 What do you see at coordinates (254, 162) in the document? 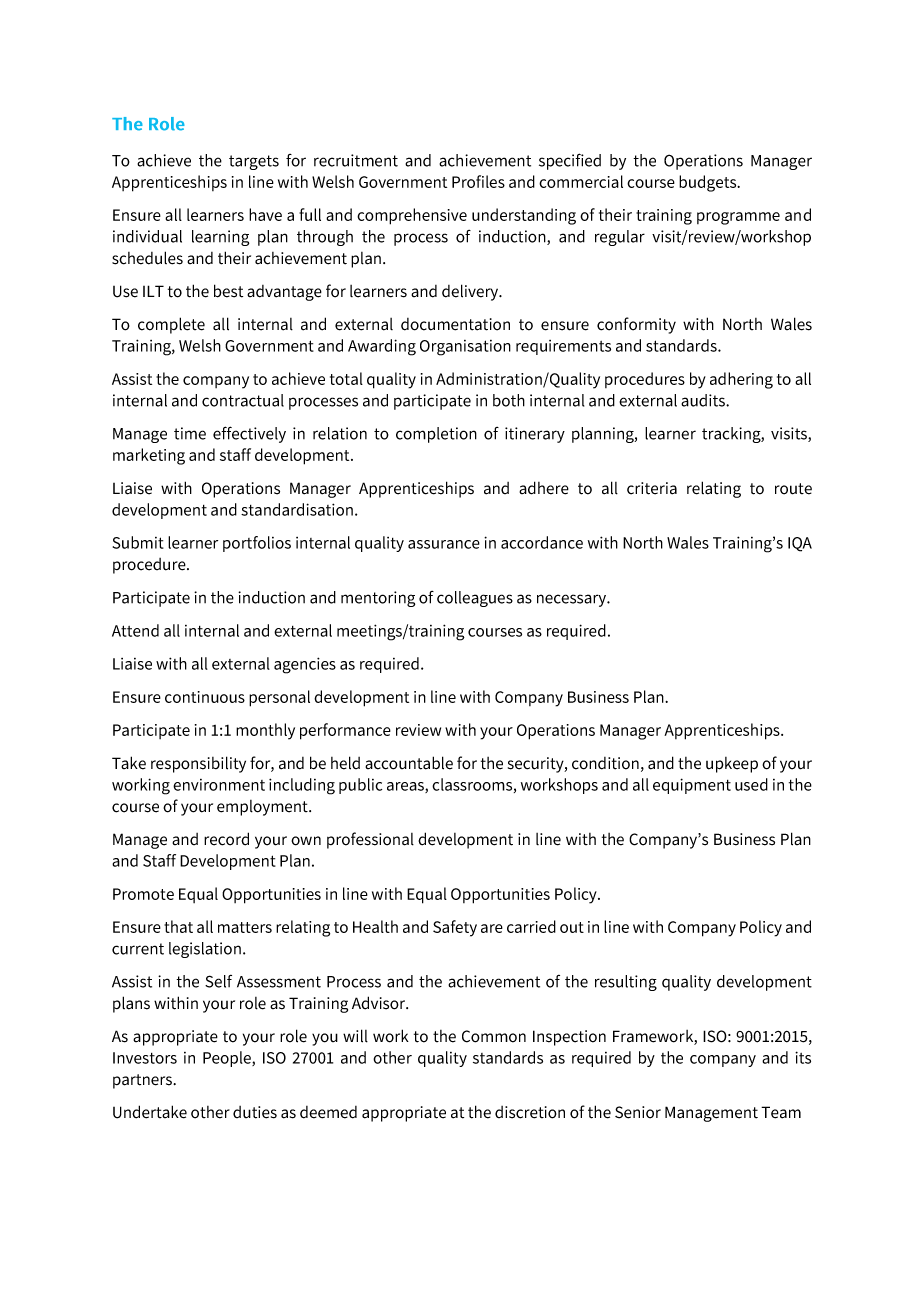
I see `targets` at bounding box center [254, 162].
